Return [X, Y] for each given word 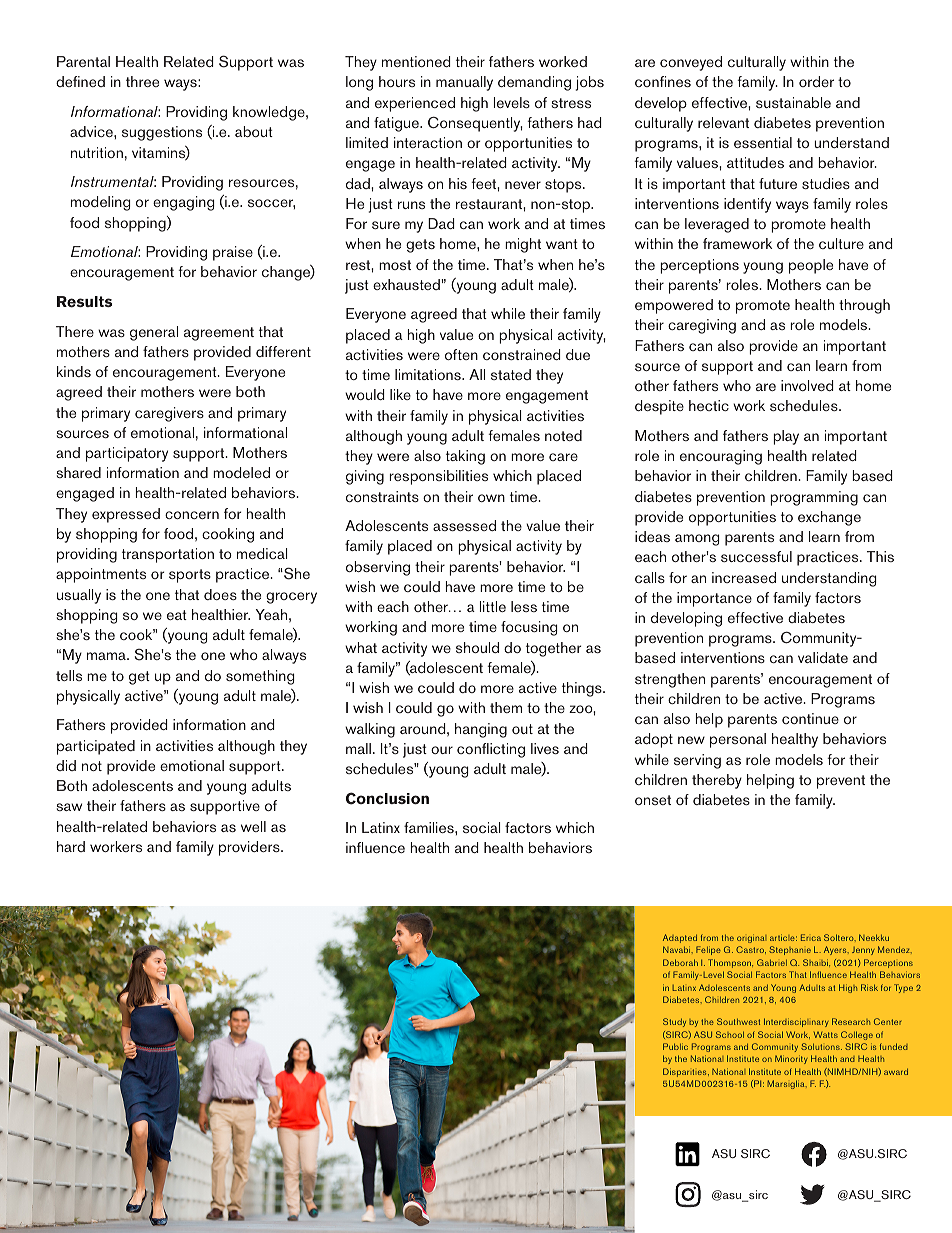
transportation [168, 555]
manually [464, 83]
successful [756, 556]
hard [71, 846]
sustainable [793, 102]
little [493, 606]
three [142, 81]
